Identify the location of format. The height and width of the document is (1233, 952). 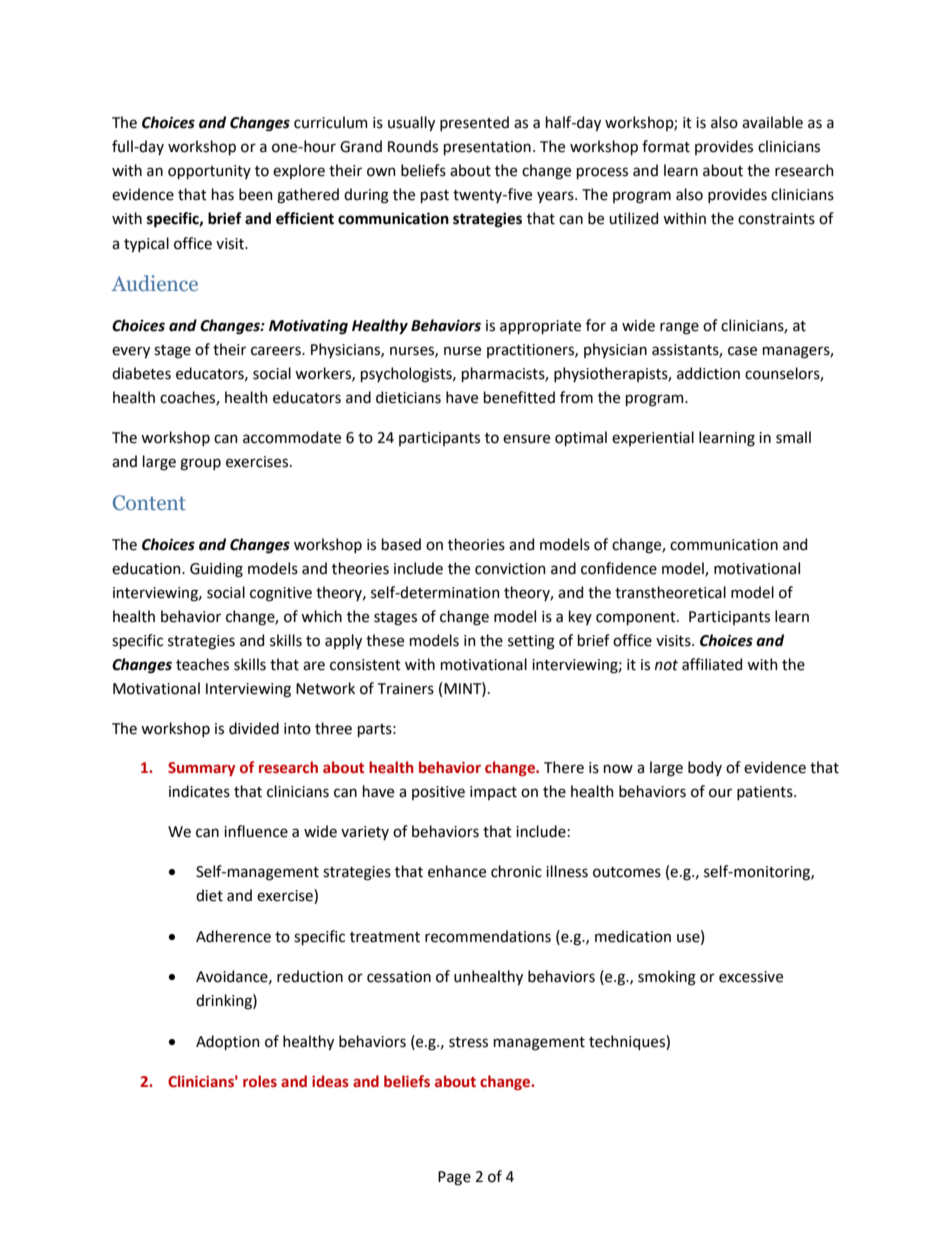
(666, 146).
